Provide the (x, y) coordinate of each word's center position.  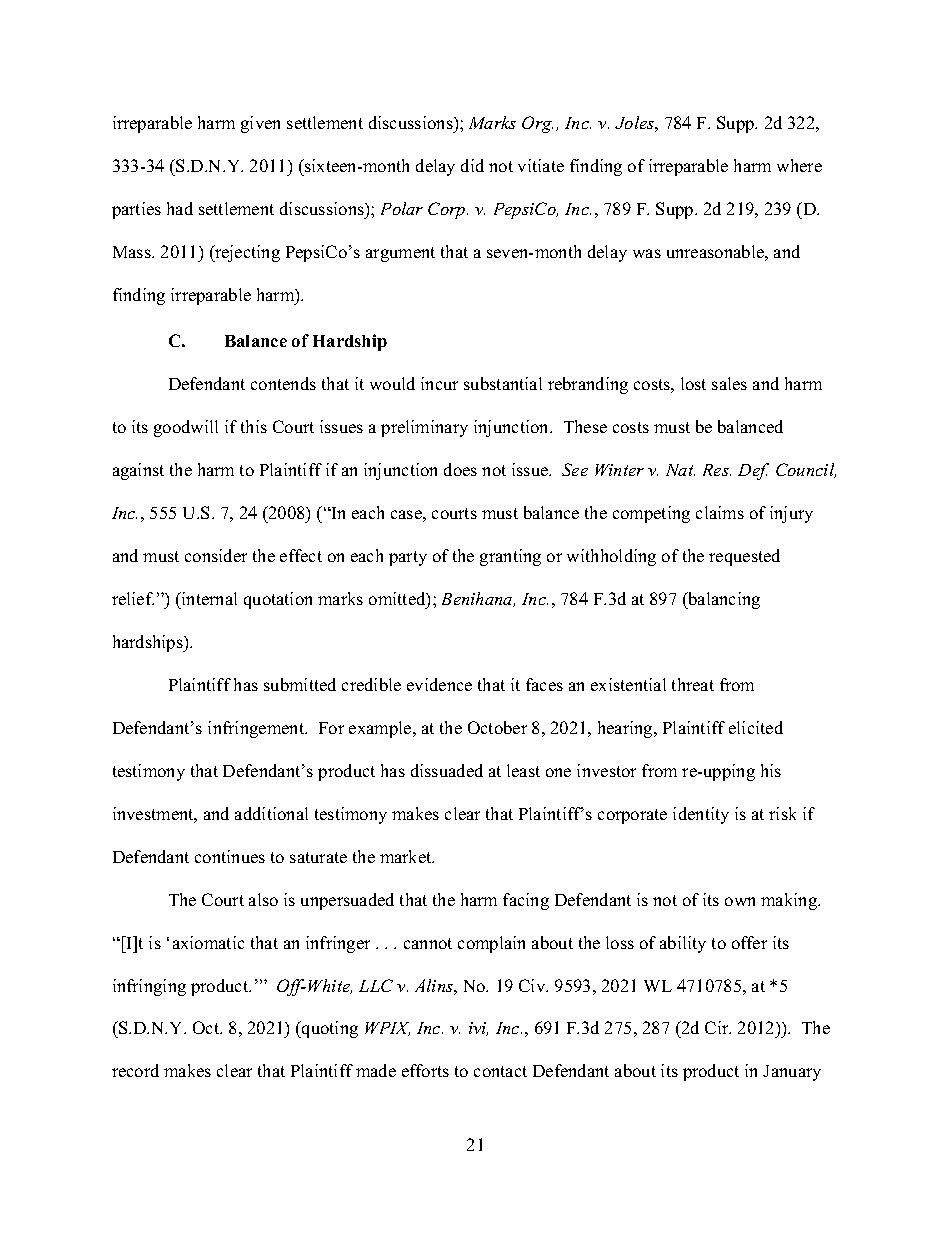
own (740, 901)
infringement (257, 729)
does (460, 469)
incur (439, 383)
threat (693, 684)
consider (216, 555)
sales (729, 383)
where (799, 165)
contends (283, 383)
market (407, 856)
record (135, 1070)
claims (720, 512)
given (260, 124)
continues (230, 856)
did (472, 165)
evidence (439, 684)
